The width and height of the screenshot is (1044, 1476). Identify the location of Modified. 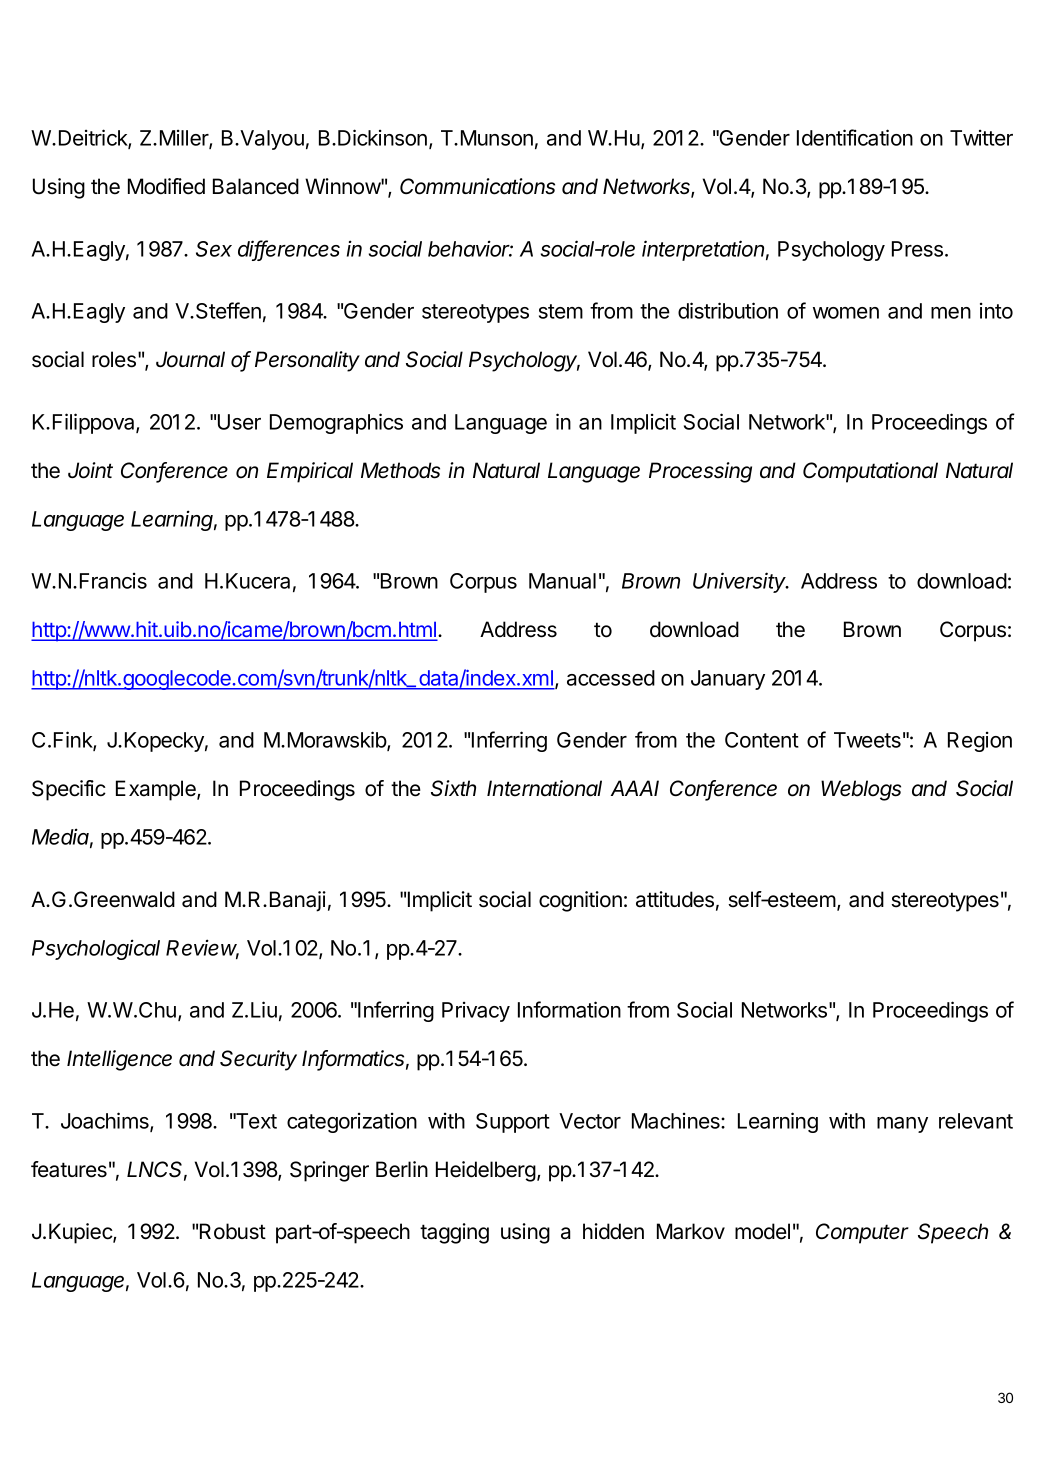
(166, 186).
